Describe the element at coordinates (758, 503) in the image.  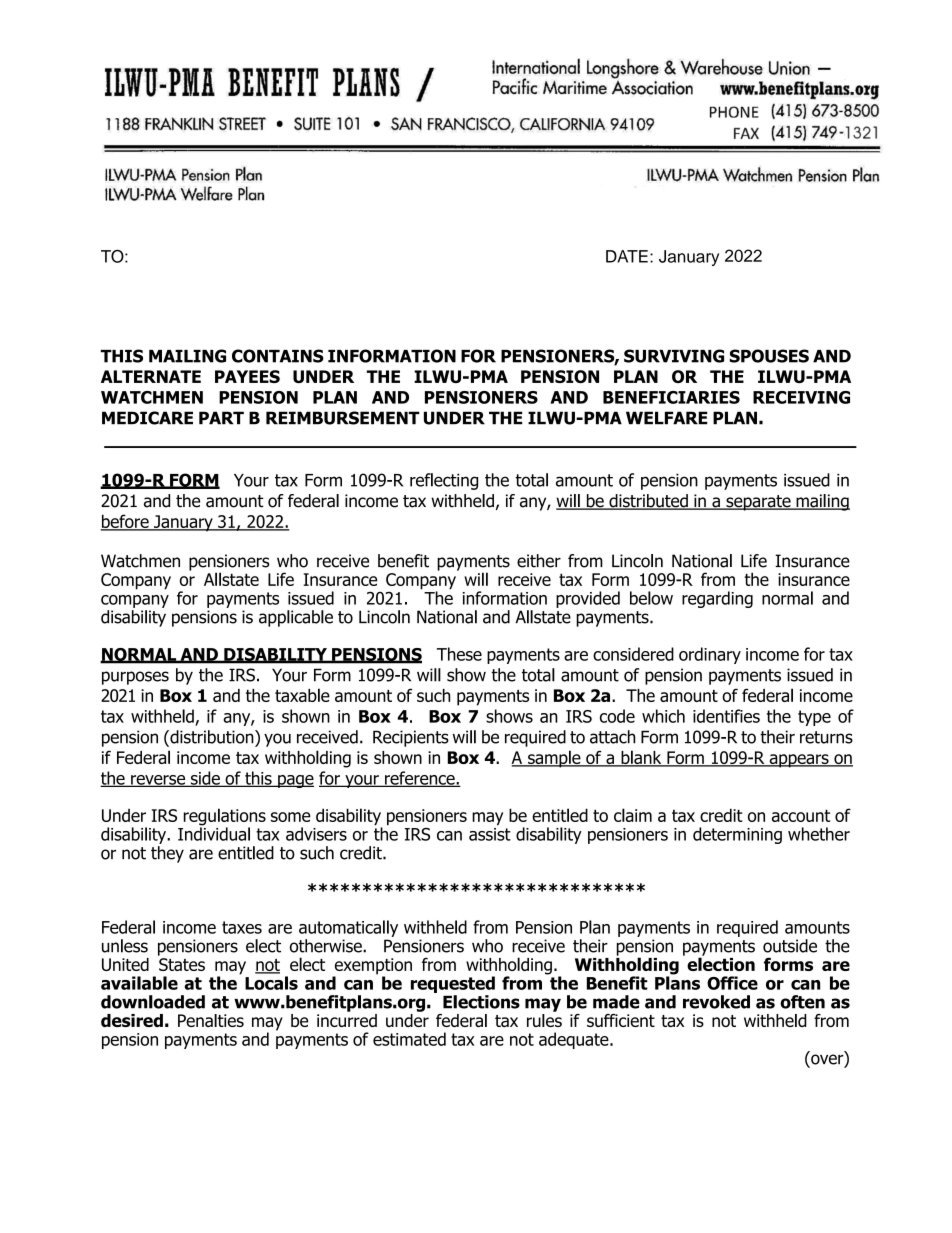
I see `separate` at that location.
